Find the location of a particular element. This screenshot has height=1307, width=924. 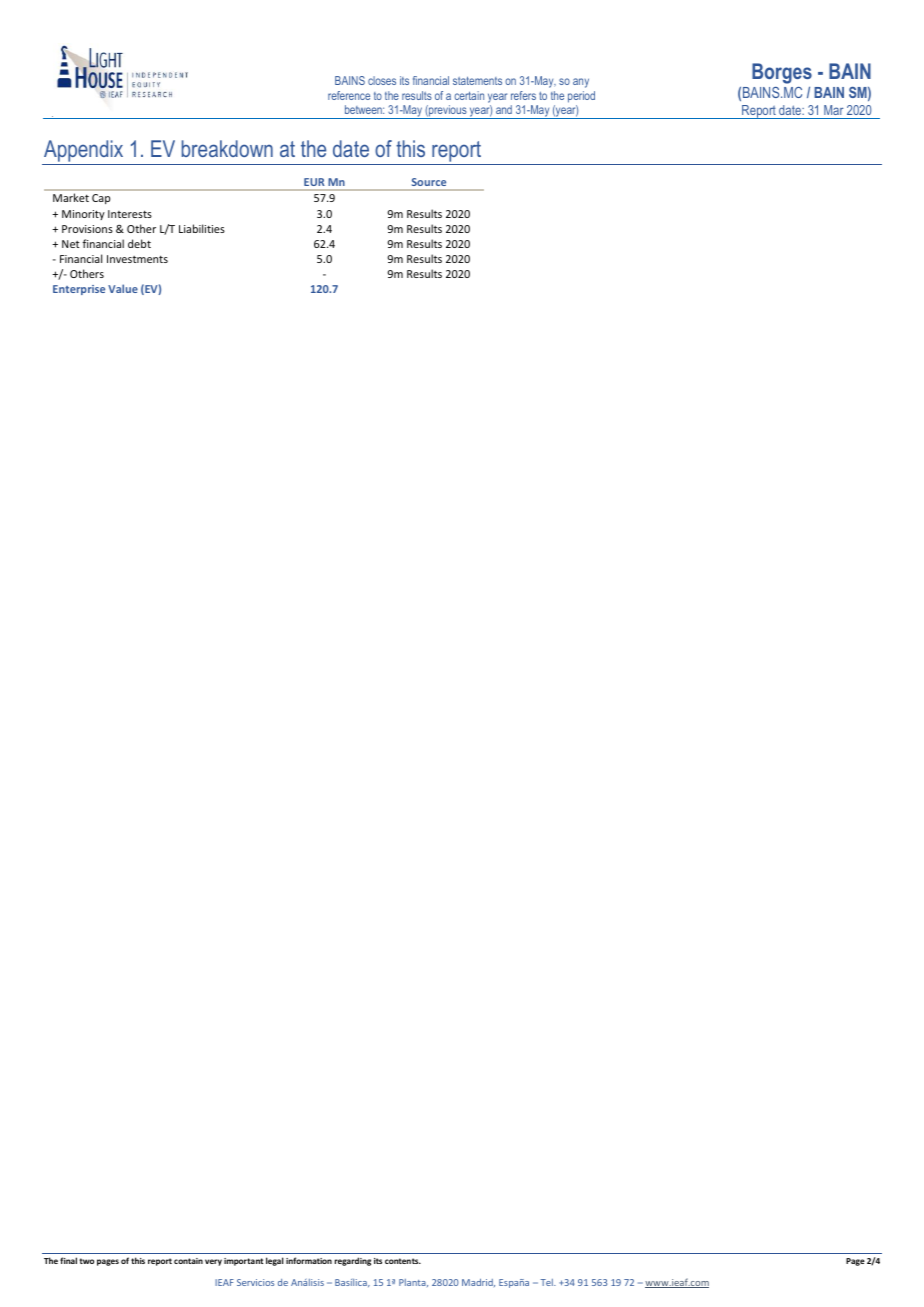

contain is located at coordinates (188, 1261).
